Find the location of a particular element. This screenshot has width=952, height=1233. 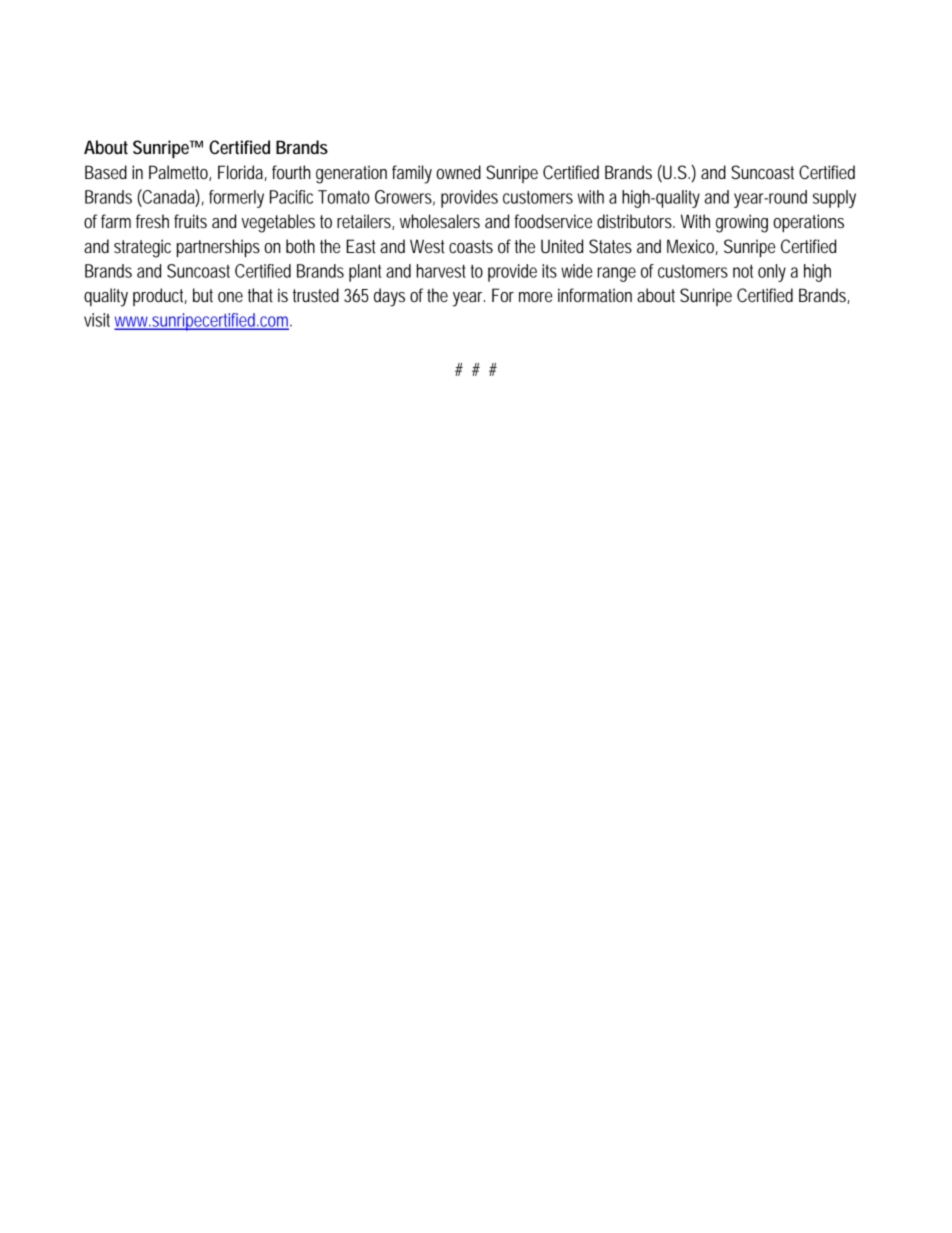

days is located at coordinates (389, 297).
